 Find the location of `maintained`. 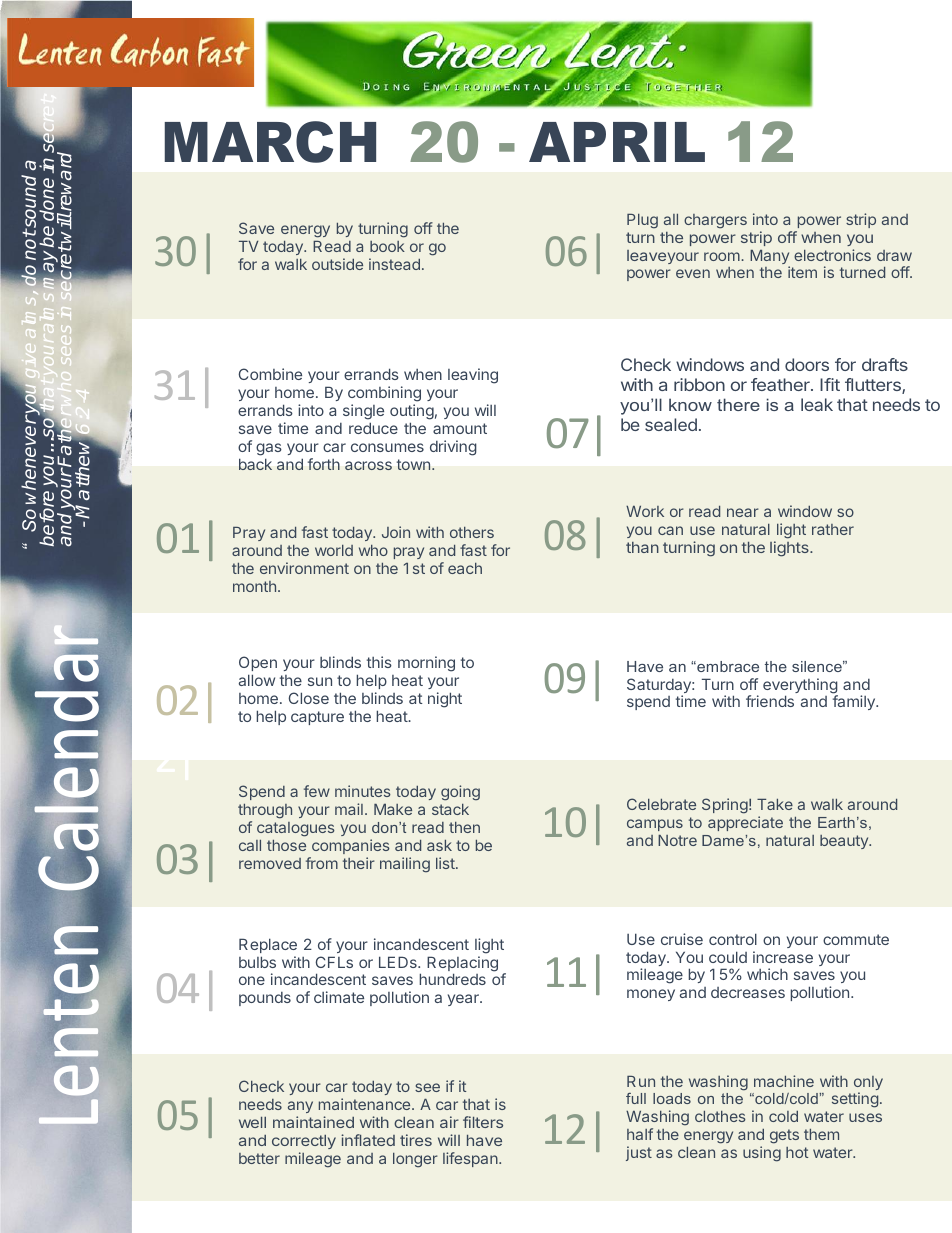

maintained is located at coordinates (313, 1122).
